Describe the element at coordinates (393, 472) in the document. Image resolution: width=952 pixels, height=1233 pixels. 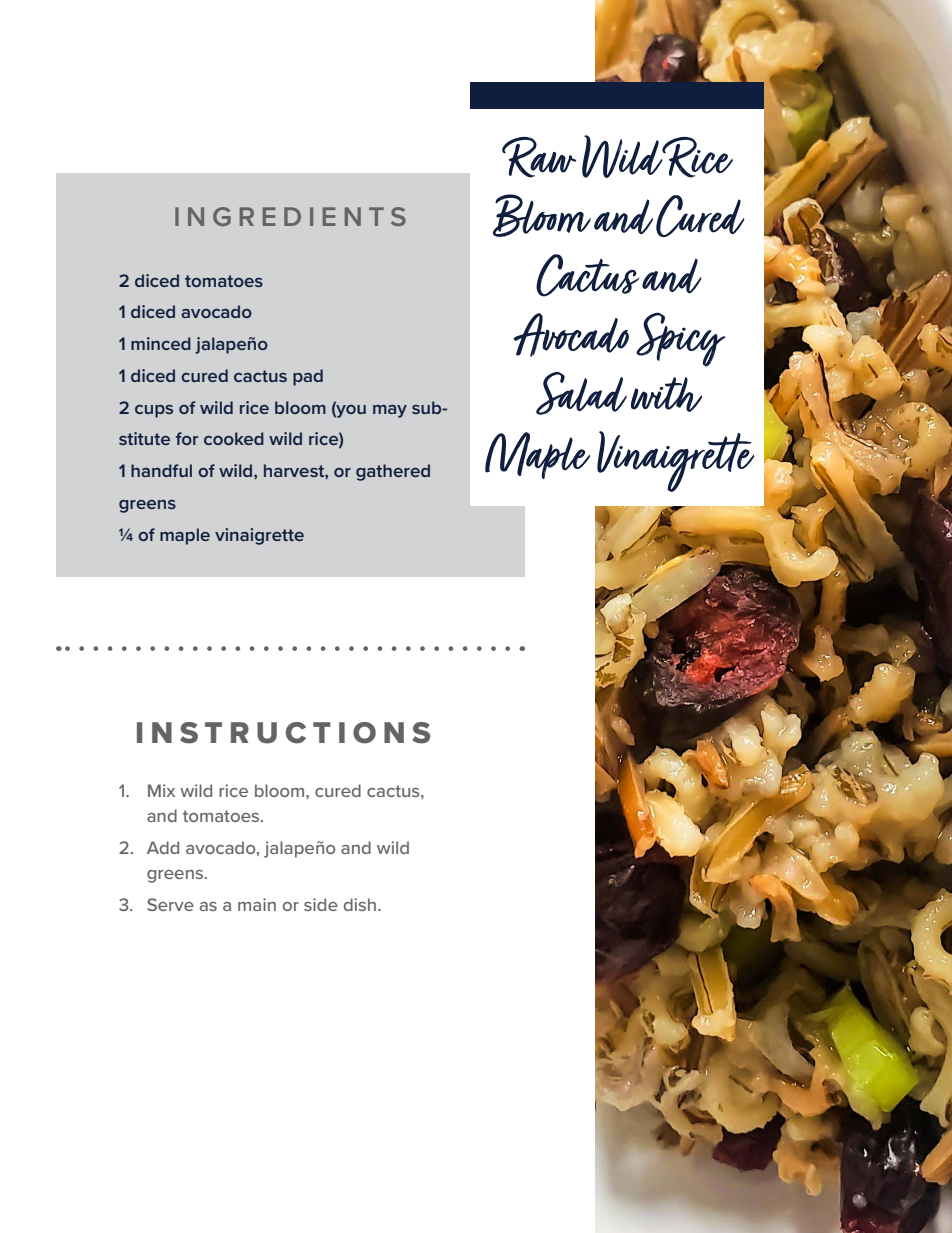
I see `gathered` at that location.
